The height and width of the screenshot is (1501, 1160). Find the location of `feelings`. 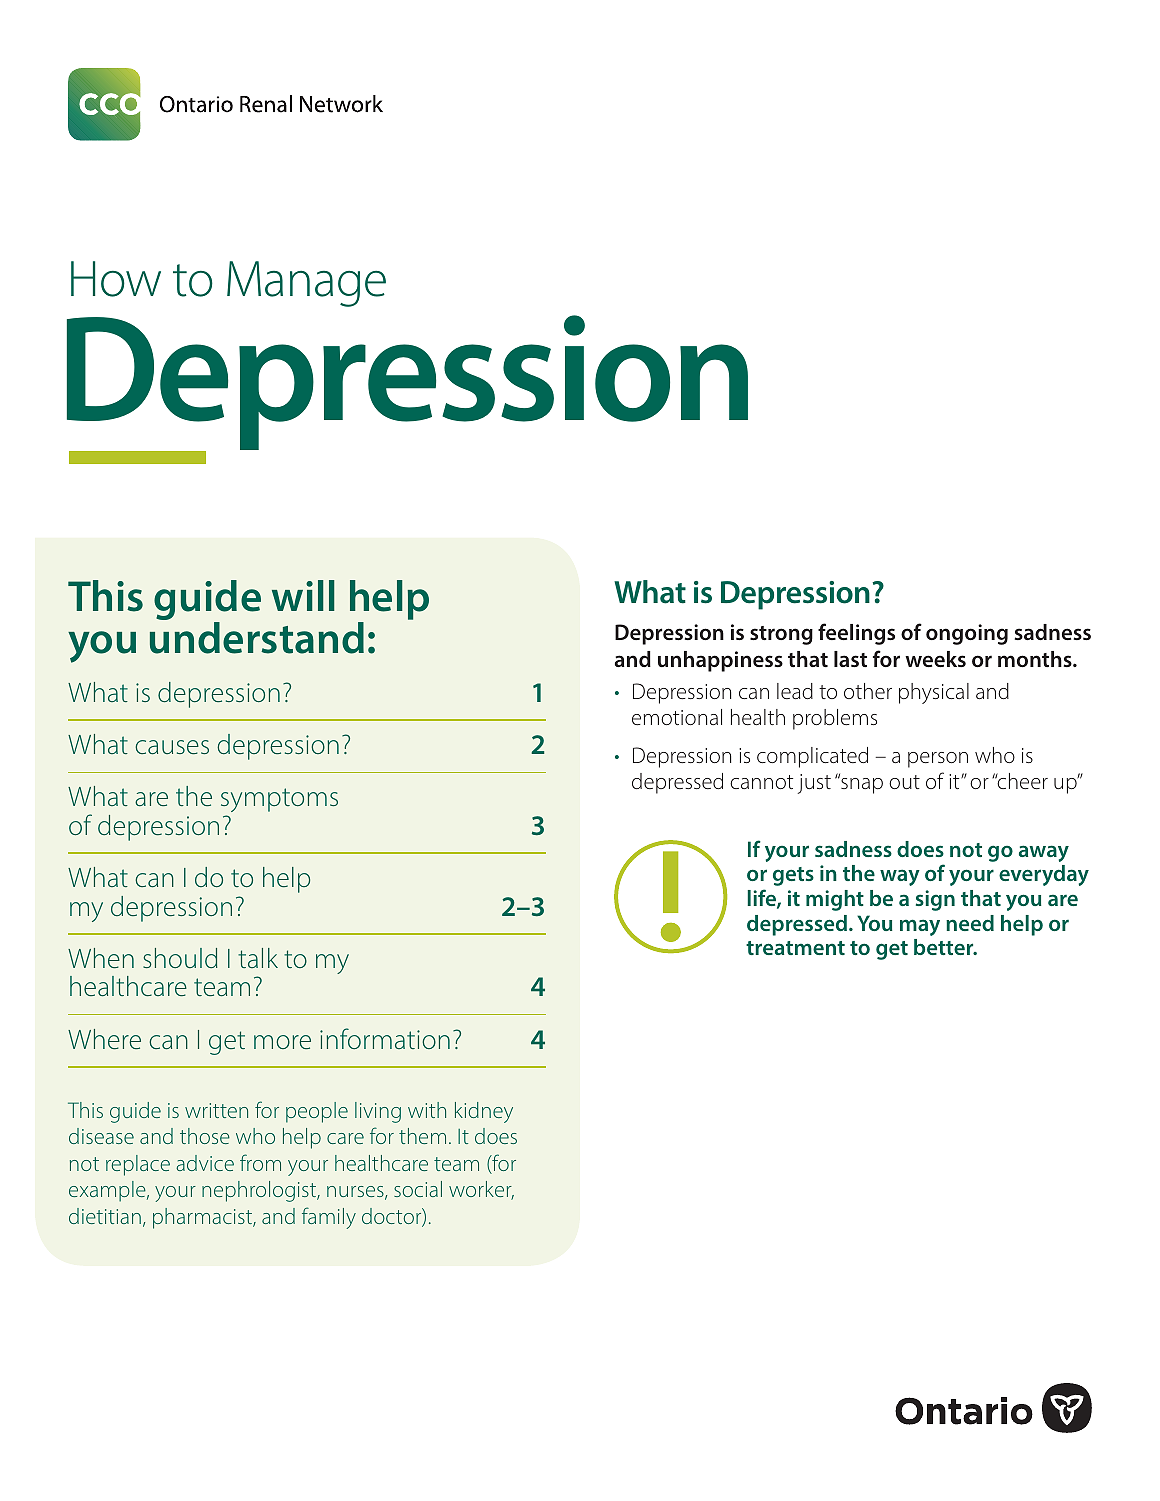

feelings is located at coordinates (856, 634).
